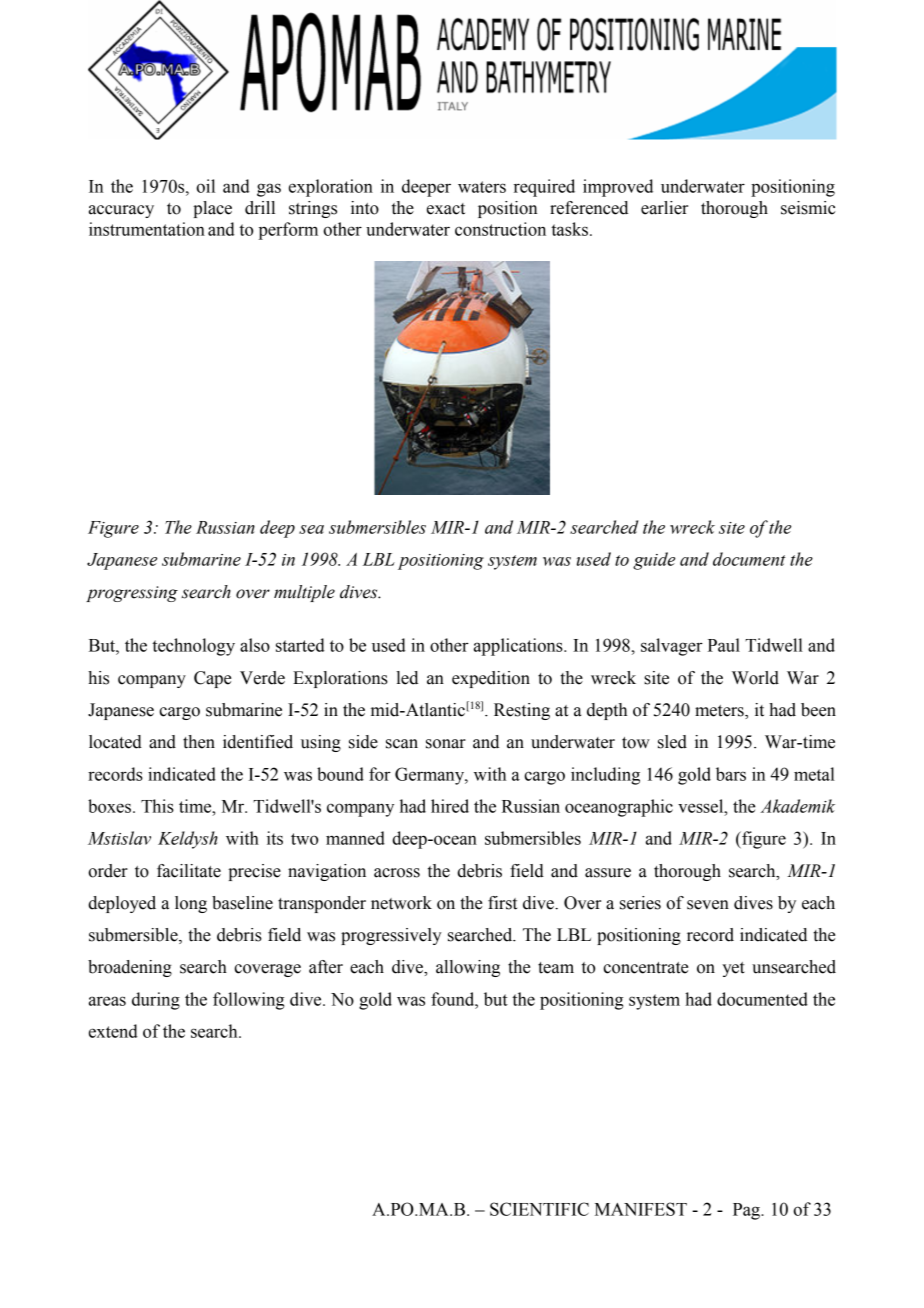 This image has width=924, height=1308. What do you see at coordinates (156, 1001) in the image?
I see `during` at bounding box center [156, 1001].
